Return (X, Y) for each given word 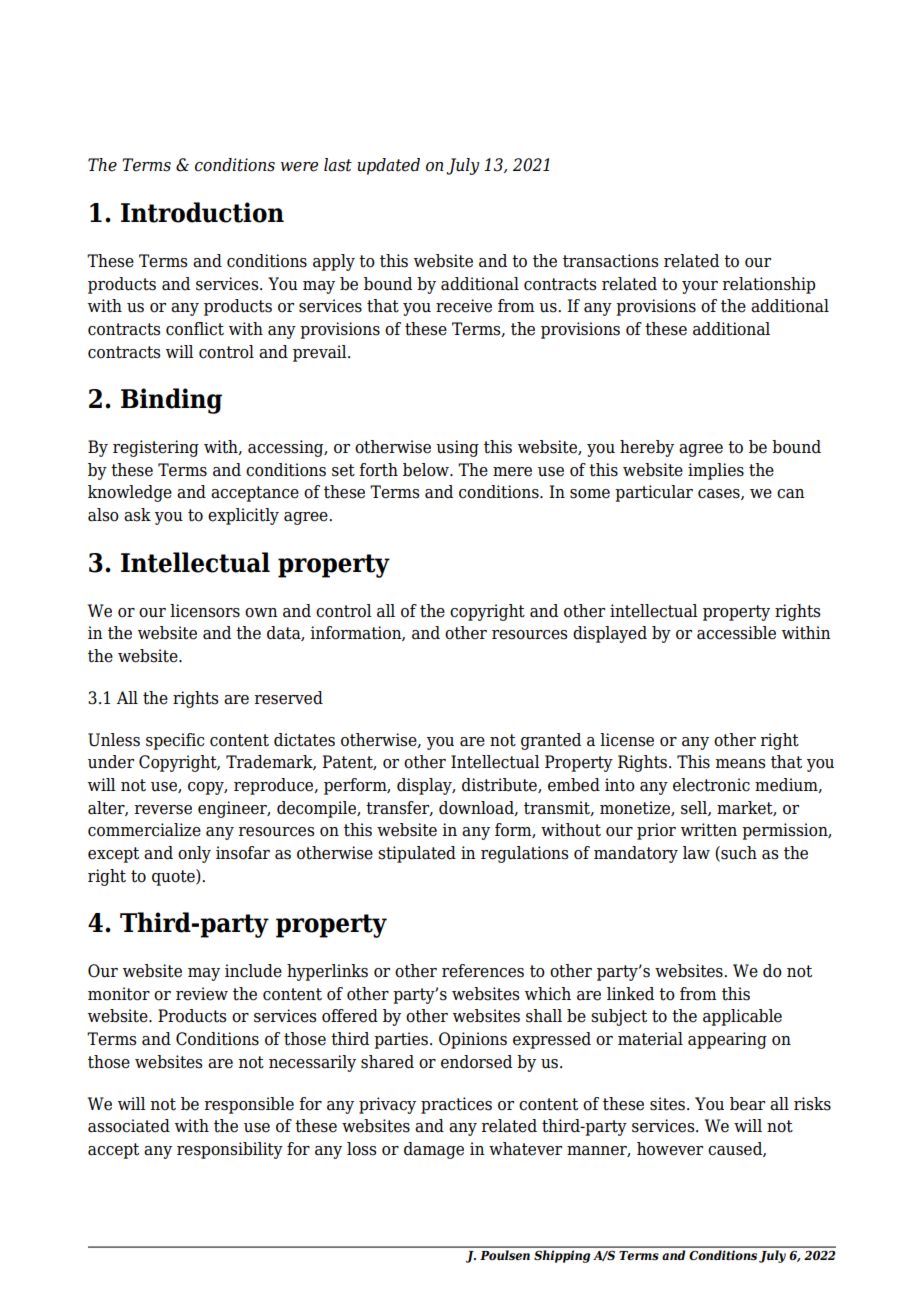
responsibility (230, 1150)
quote (174, 877)
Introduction (202, 212)
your (700, 287)
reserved (289, 698)
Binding (171, 401)
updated (388, 166)
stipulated (417, 854)
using (457, 448)
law (696, 853)
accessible (736, 633)
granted (551, 741)
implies (716, 471)
